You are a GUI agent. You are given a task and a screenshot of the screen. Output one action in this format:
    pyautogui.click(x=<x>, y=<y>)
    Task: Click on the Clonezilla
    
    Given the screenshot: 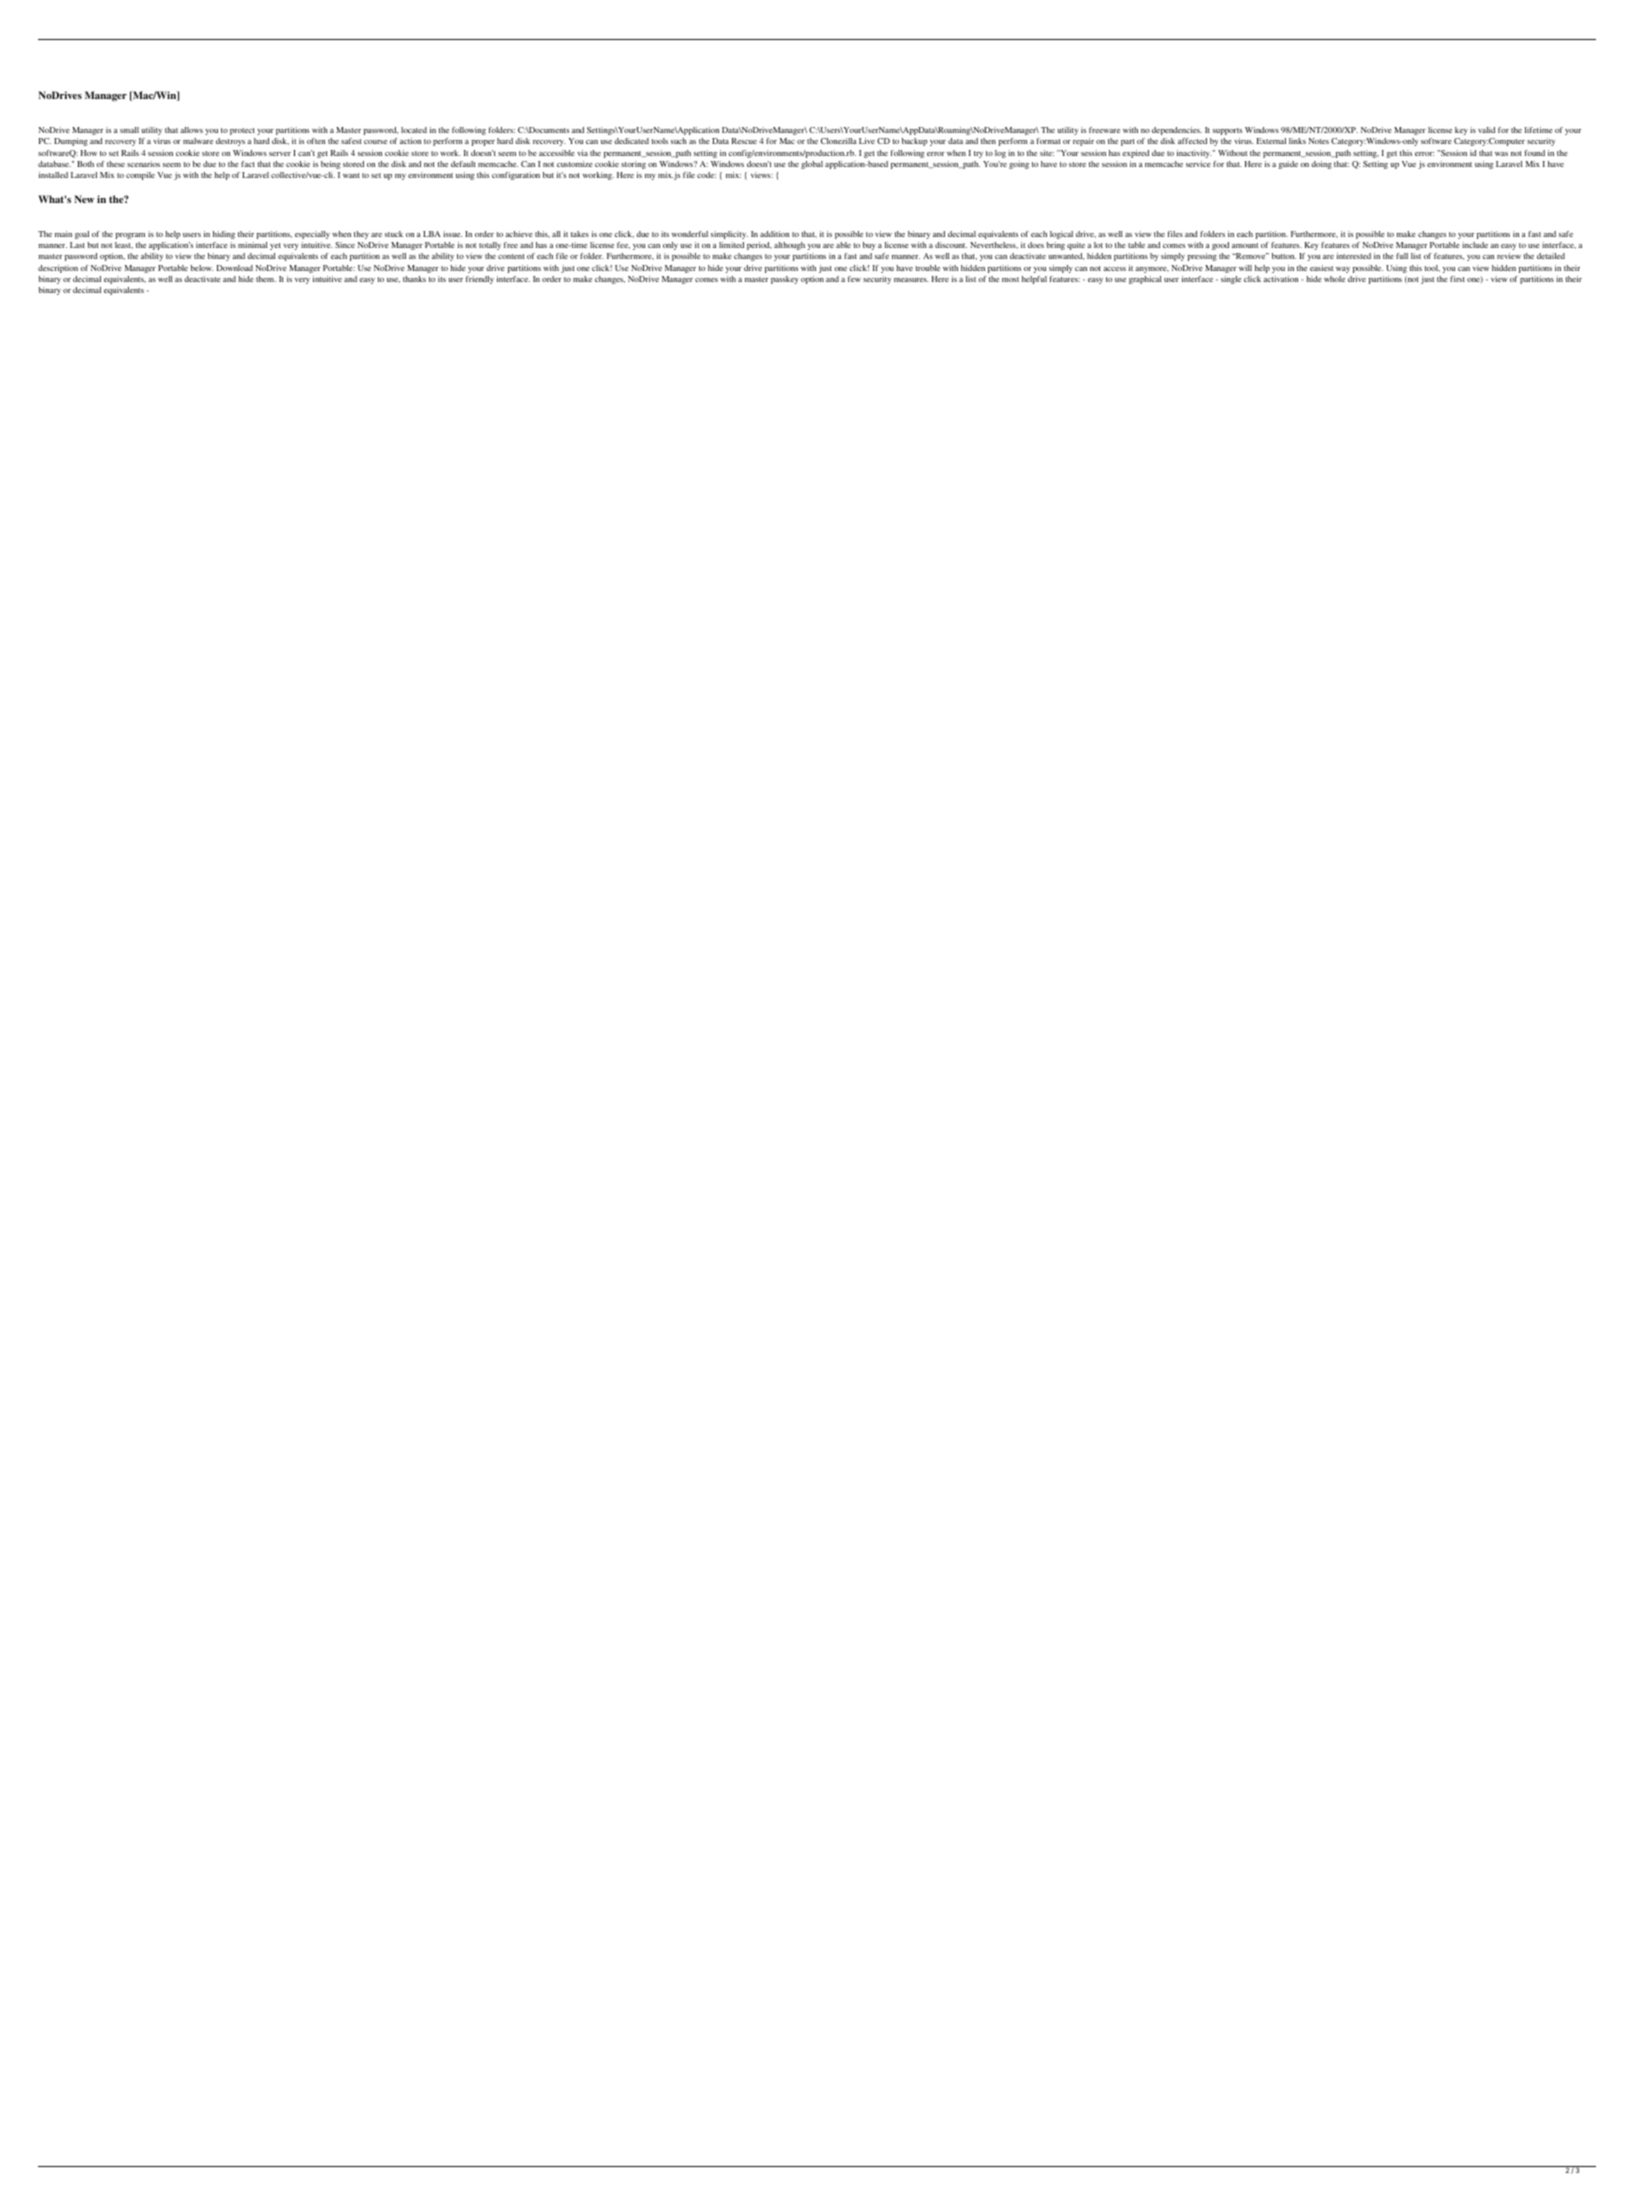 What is the action you would take?
    pyautogui.click(x=839, y=141)
